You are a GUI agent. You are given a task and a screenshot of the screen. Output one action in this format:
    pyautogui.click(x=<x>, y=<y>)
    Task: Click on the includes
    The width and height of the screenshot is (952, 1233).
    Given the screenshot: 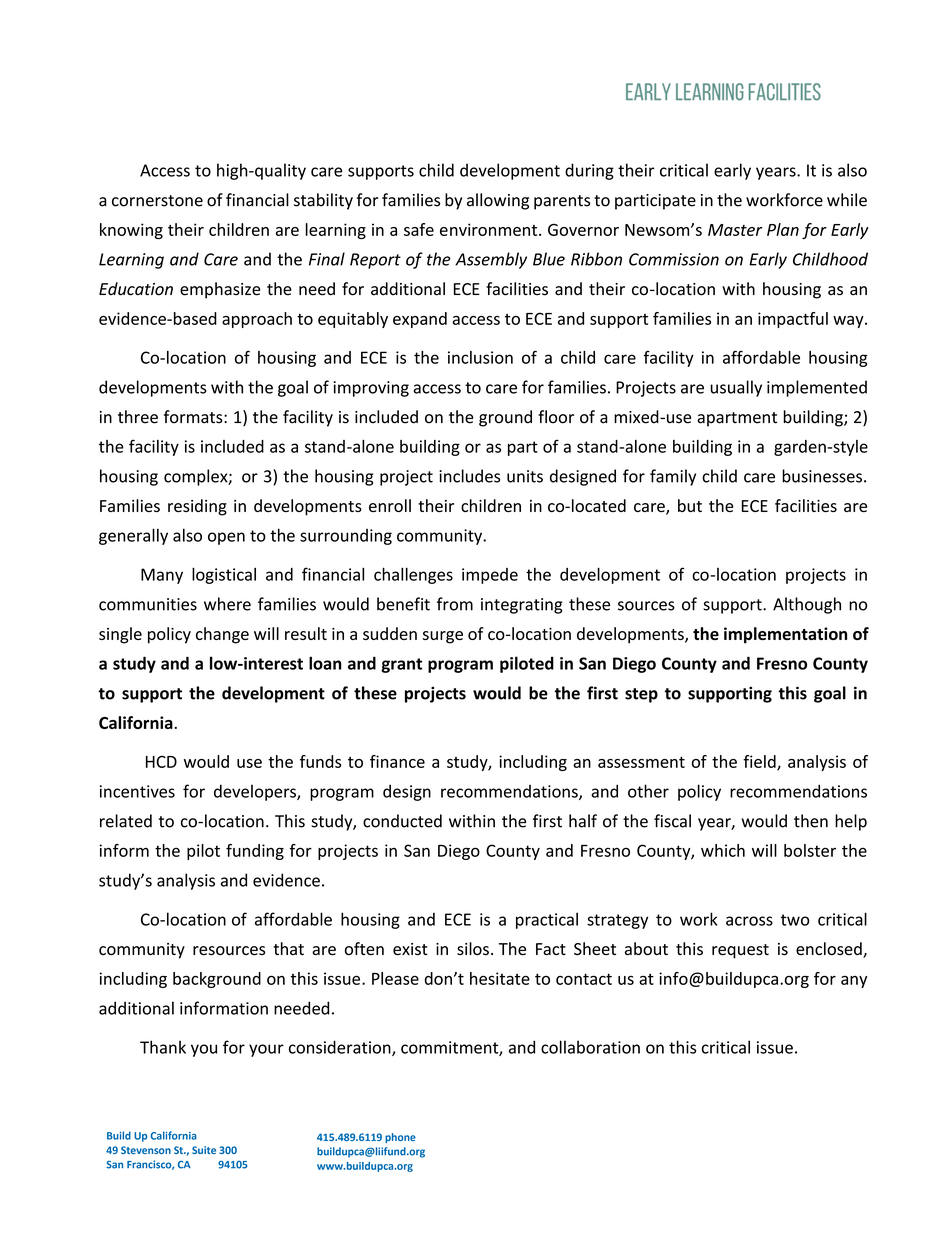 What is the action you would take?
    pyautogui.click(x=469, y=476)
